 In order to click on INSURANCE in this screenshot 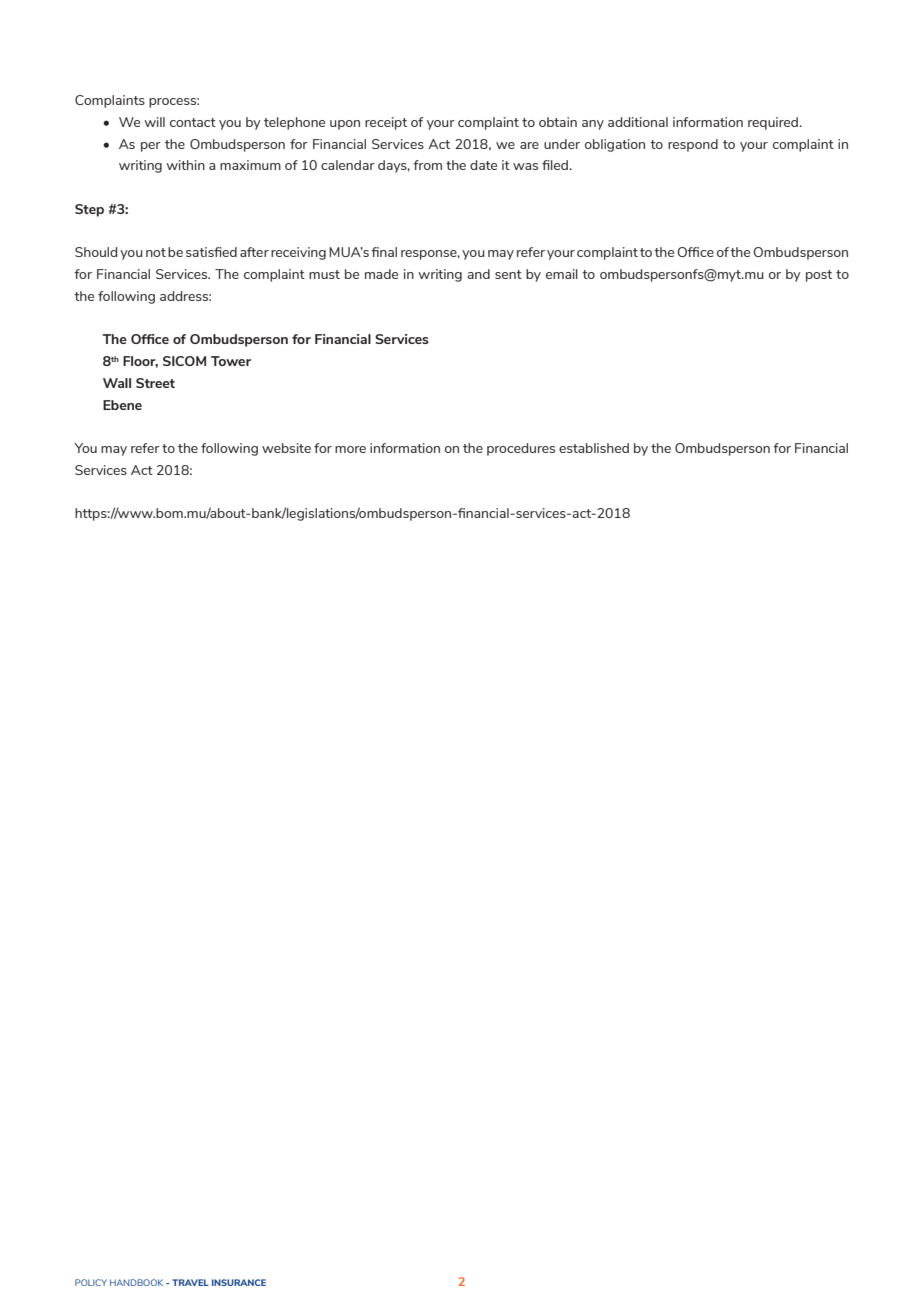, I will do `click(239, 1282)`.
